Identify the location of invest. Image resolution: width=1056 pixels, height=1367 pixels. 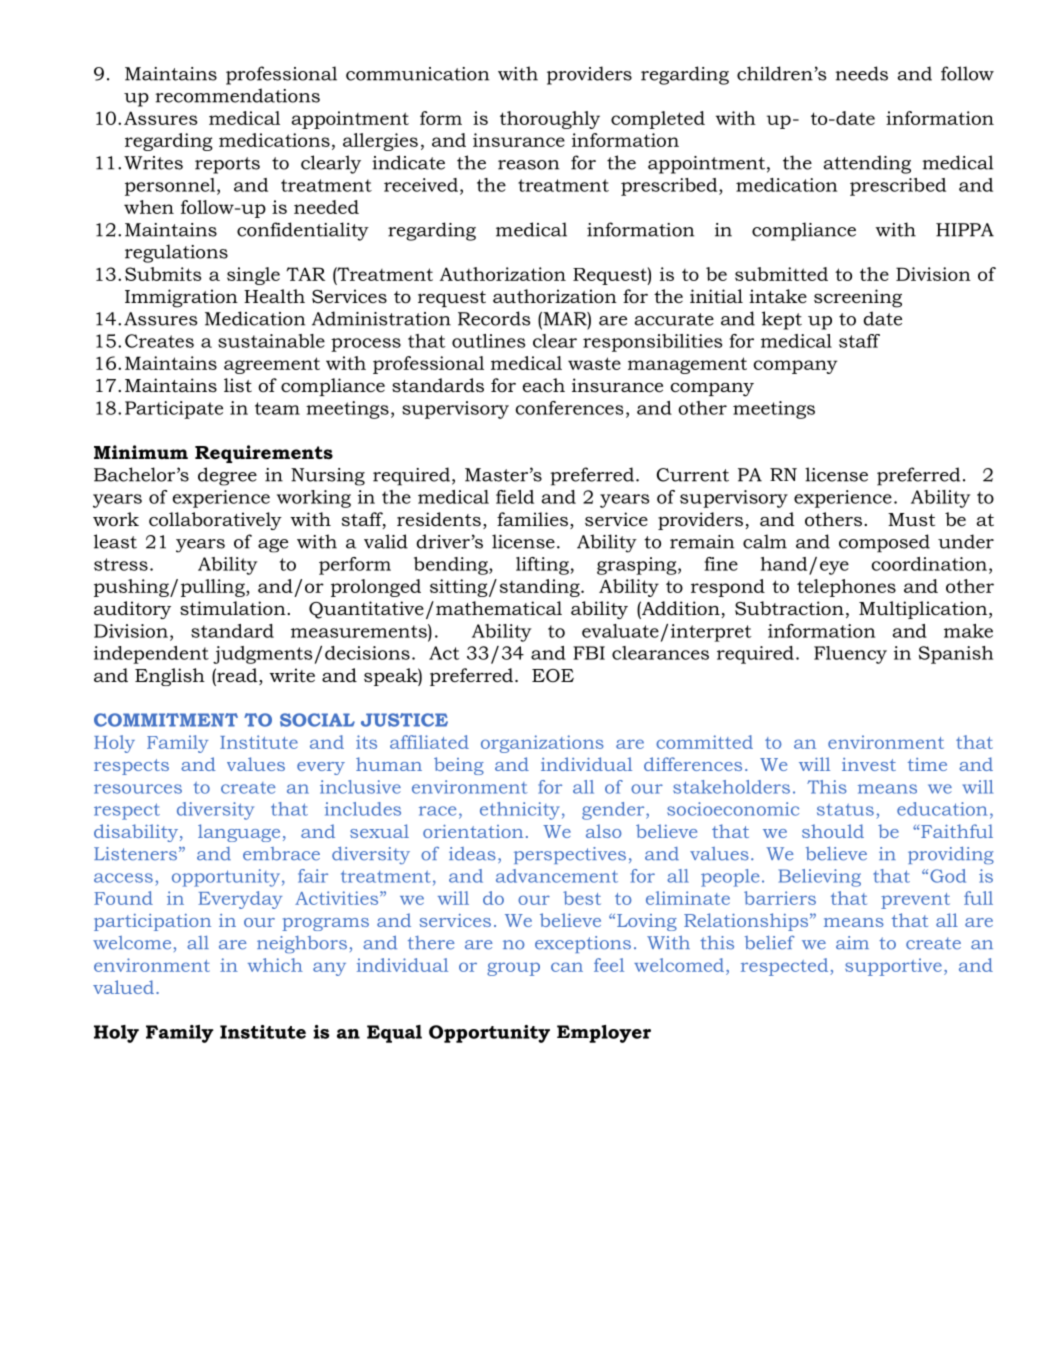
(869, 764).
